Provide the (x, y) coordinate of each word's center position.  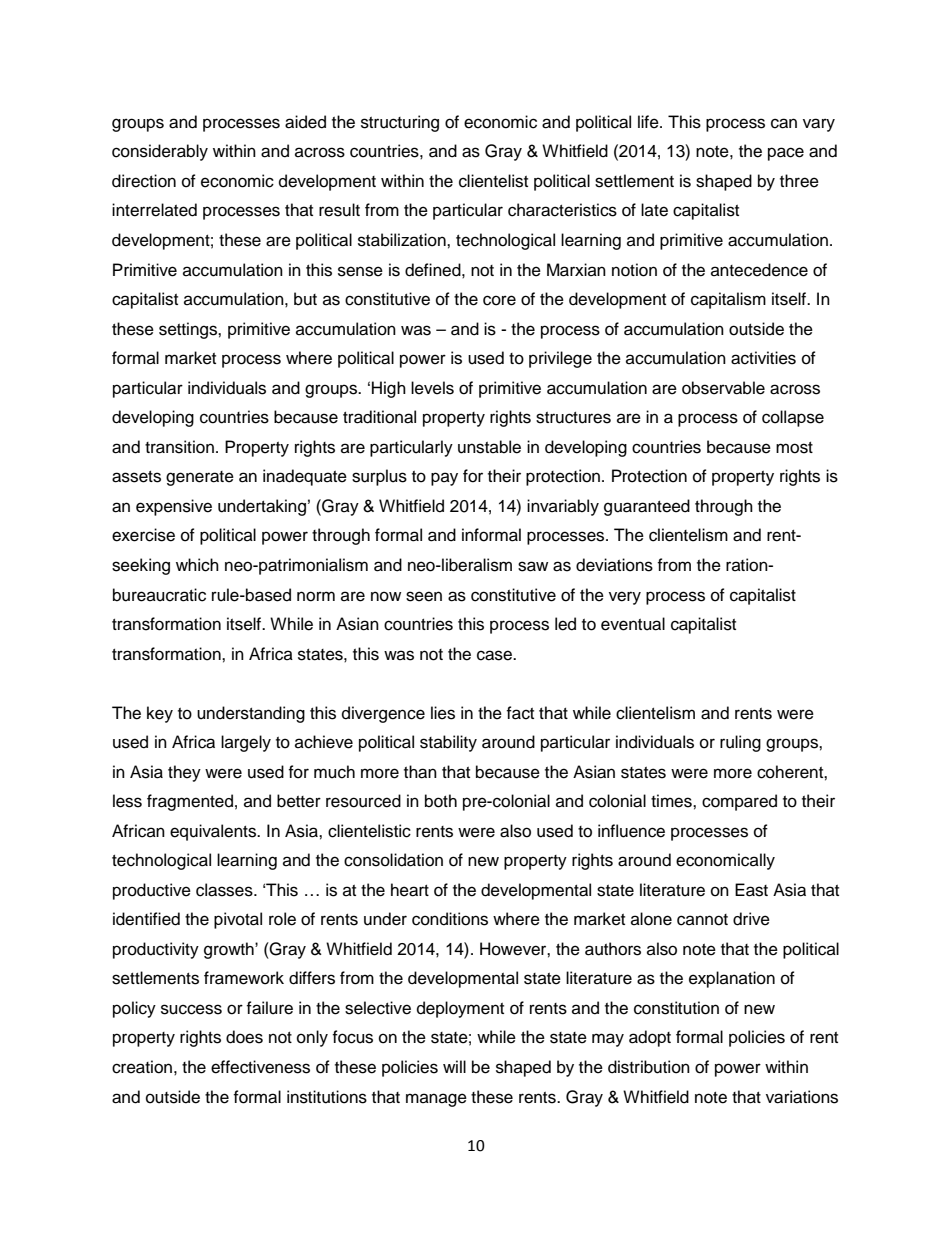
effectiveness (260, 1067)
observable (723, 388)
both (441, 801)
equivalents (214, 832)
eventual (633, 624)
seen (424, 596)
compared (739, 802)
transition (179, 447)
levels (432, 388)
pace (786, 154)
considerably (160, 152)
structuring (400, 123)
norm (316, 596)
